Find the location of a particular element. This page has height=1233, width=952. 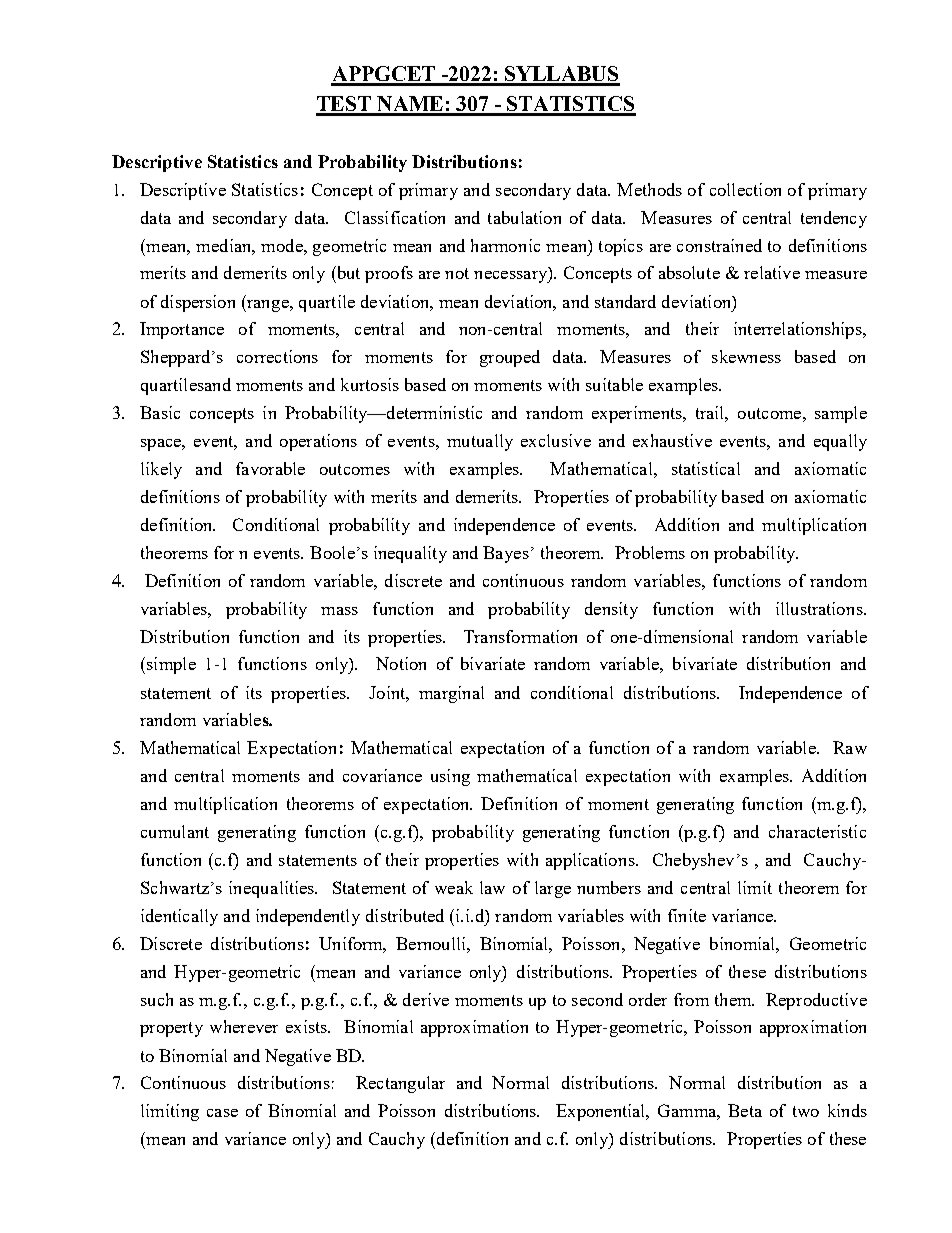

simple is located at coordinates (171, 665).
